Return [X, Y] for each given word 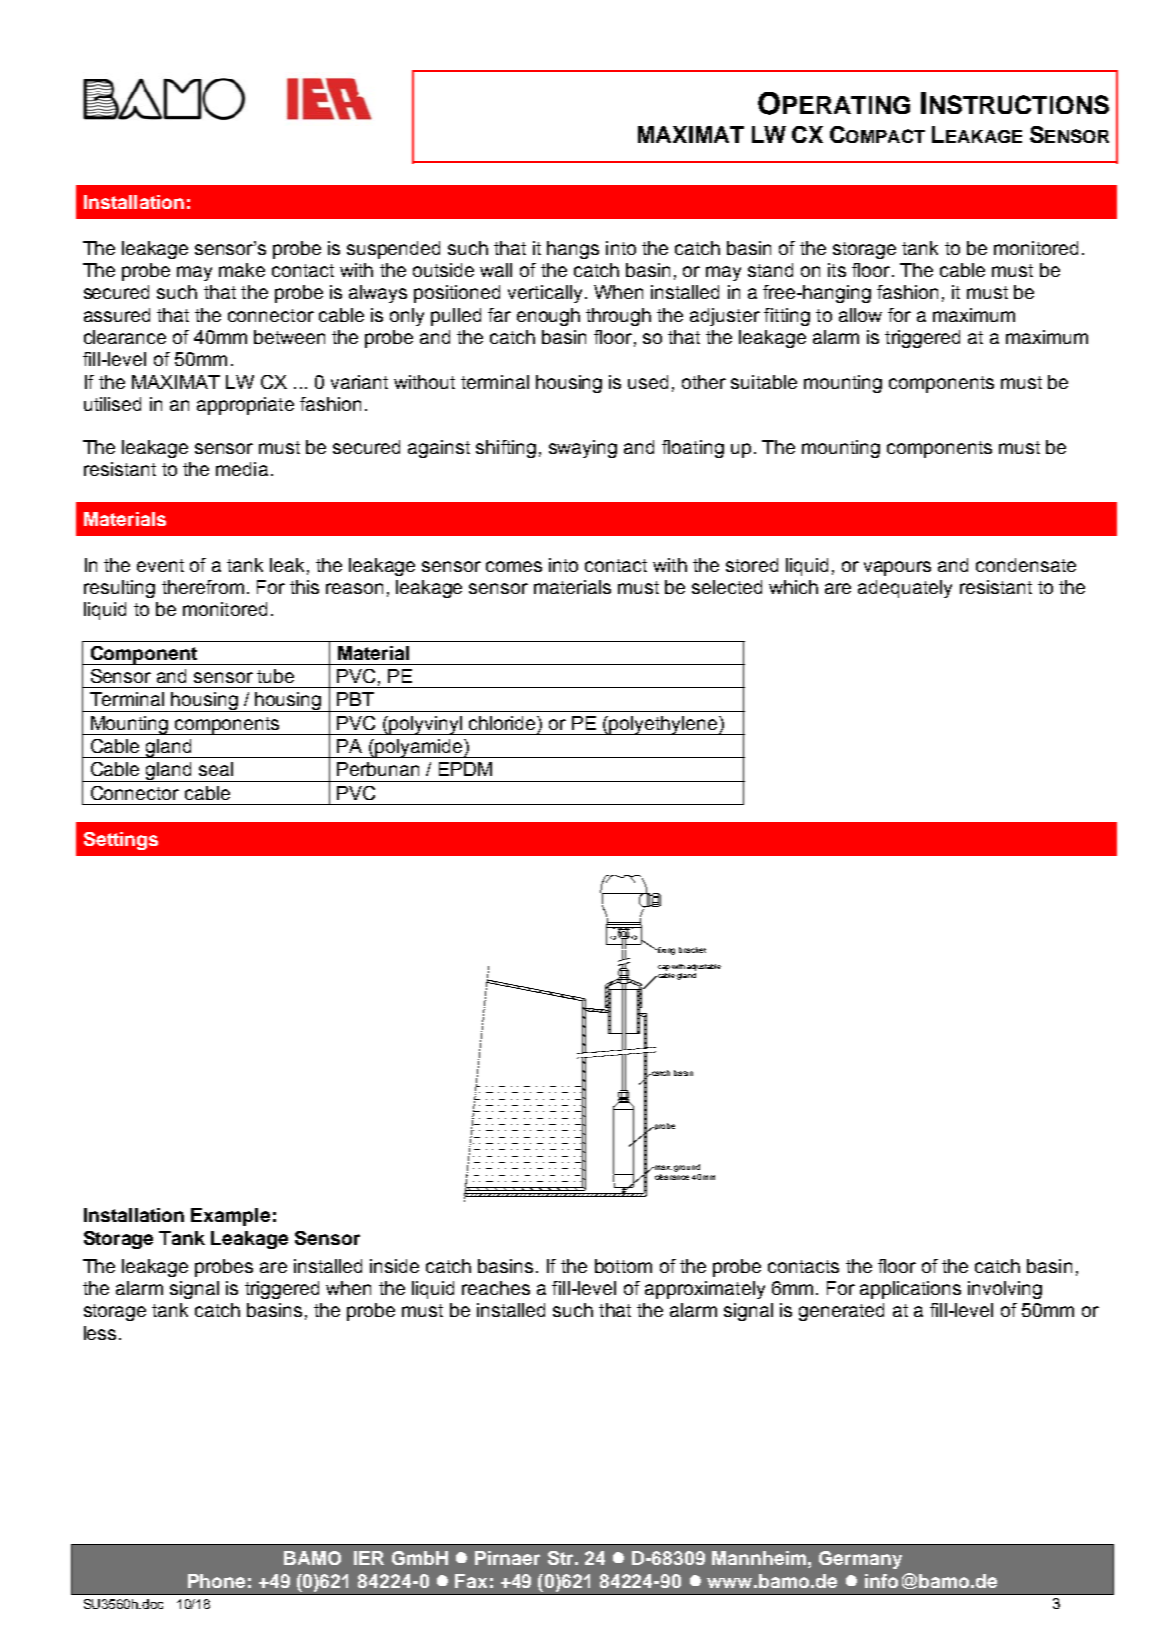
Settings [121, 841]
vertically [545, 294]
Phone [216, 1581]
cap [664, 968]
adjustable [704, 967]
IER [369, 1558]
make [242, 270]
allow [860, 315]
